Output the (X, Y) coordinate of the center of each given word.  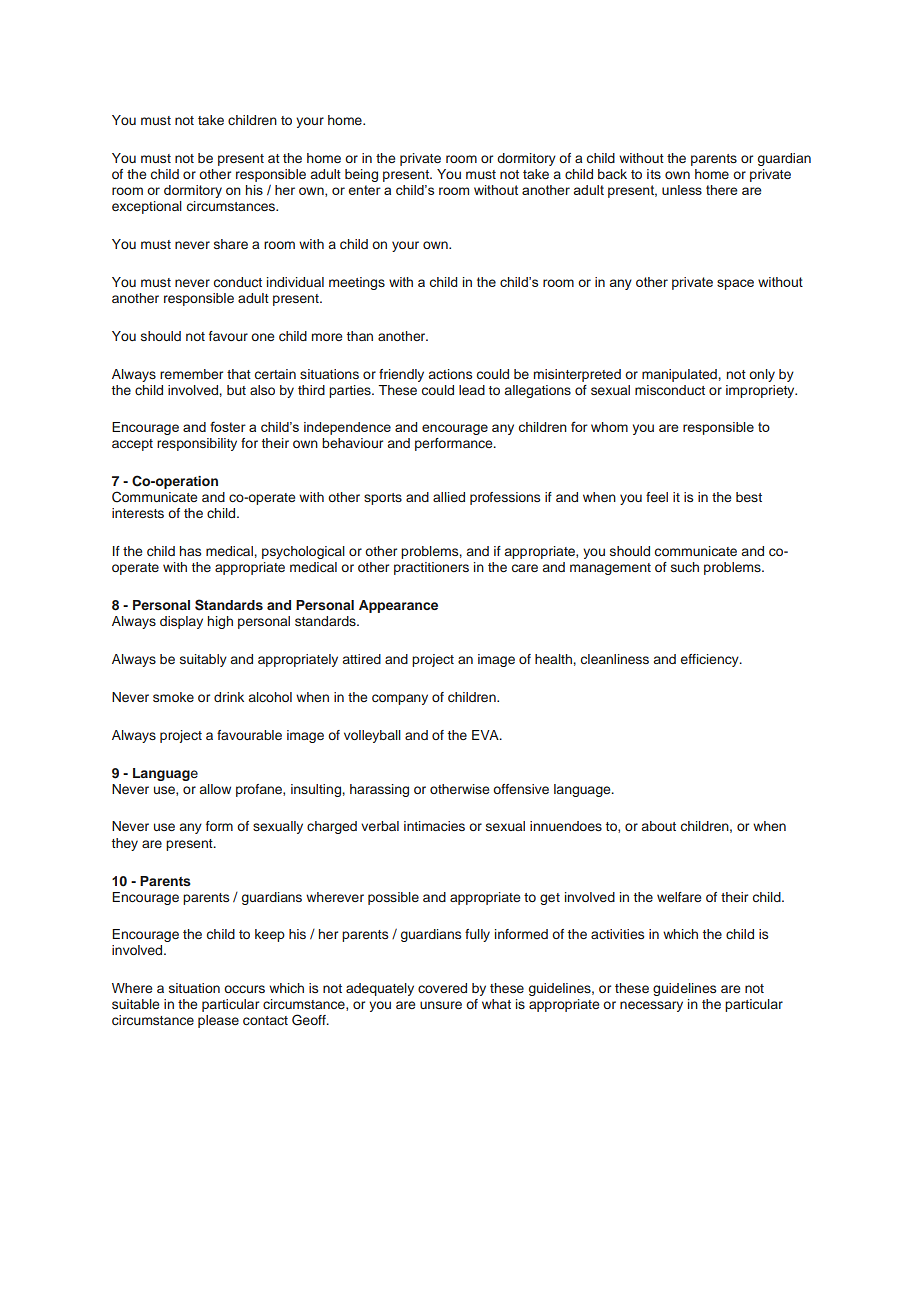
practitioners (431, 568)
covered (442, 988)
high (220, 622)
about (659, 826)
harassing (379, 790)
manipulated (679, 375)
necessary (651, 1006)
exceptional (147, 207)
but (236, 390)
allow (215, 789)
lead (472, 390)
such (685, 567)
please (218, 1021)
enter (364, 190)
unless (682, 190)
